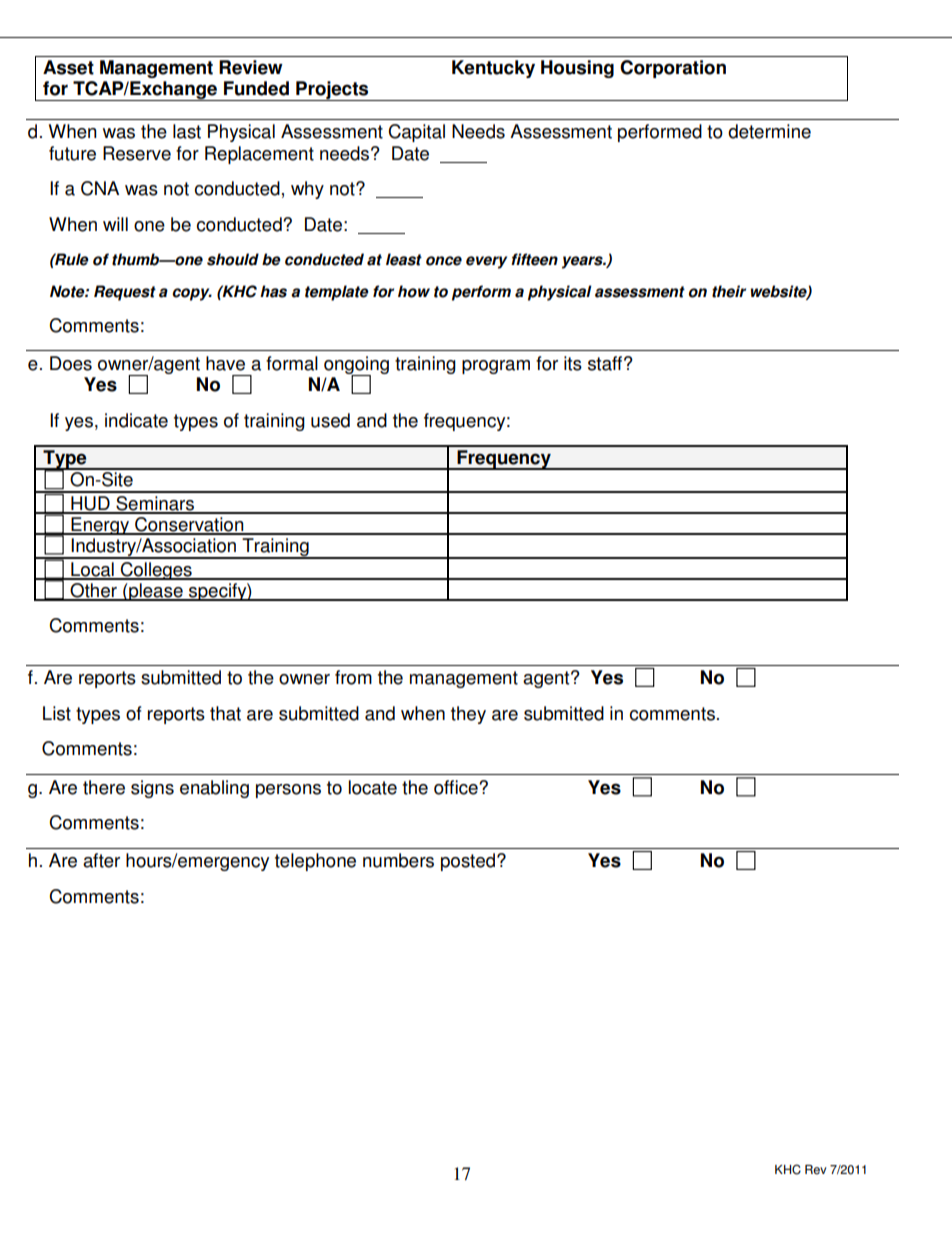 Image resolution: width=952 pixels, height=1233 pixels. I want to click on indicate, so click(136, 420).
